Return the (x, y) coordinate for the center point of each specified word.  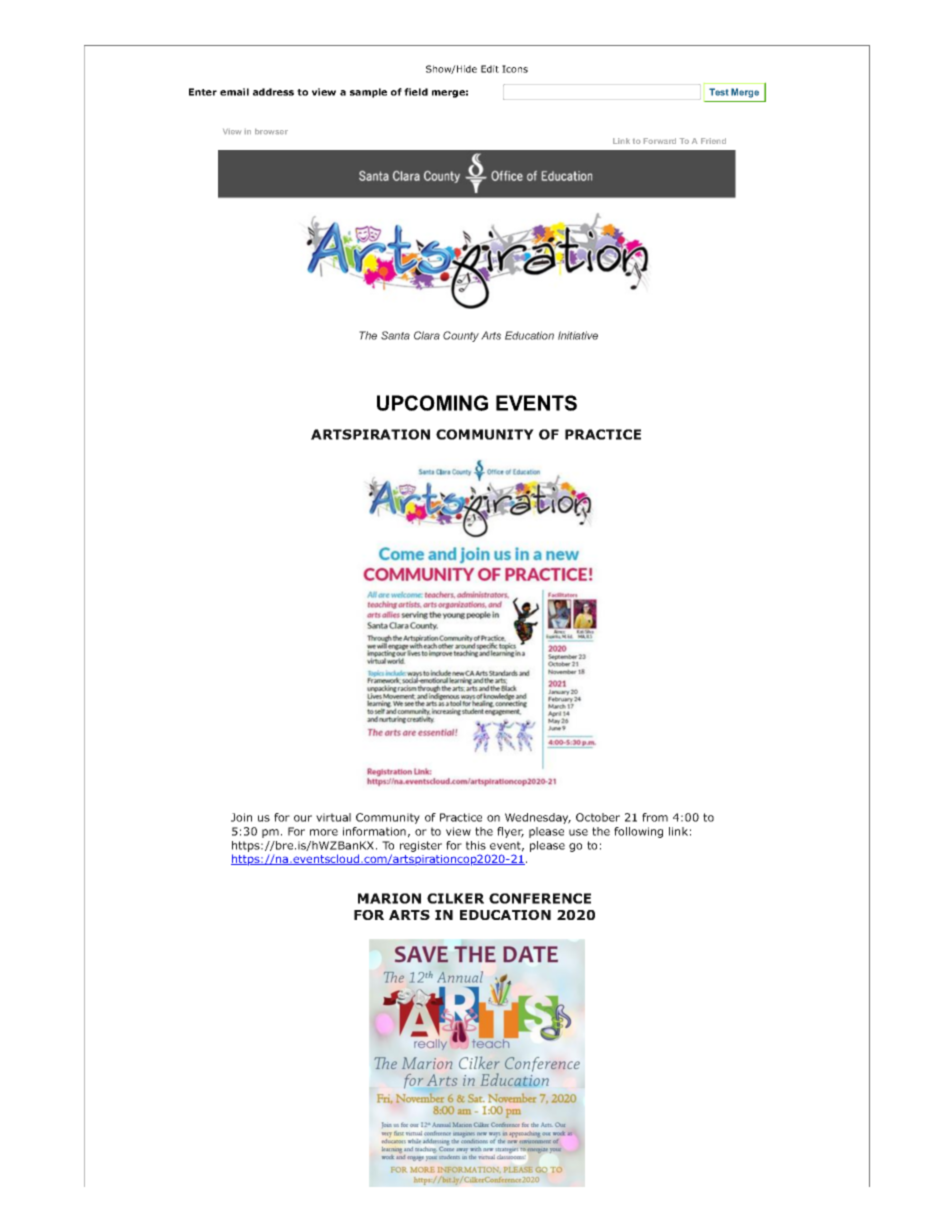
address (273, 92)
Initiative (578, 335)
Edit (490, 69)
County (461, 336)
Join (241, 817)
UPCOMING (432, 403)
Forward (660, 141)
